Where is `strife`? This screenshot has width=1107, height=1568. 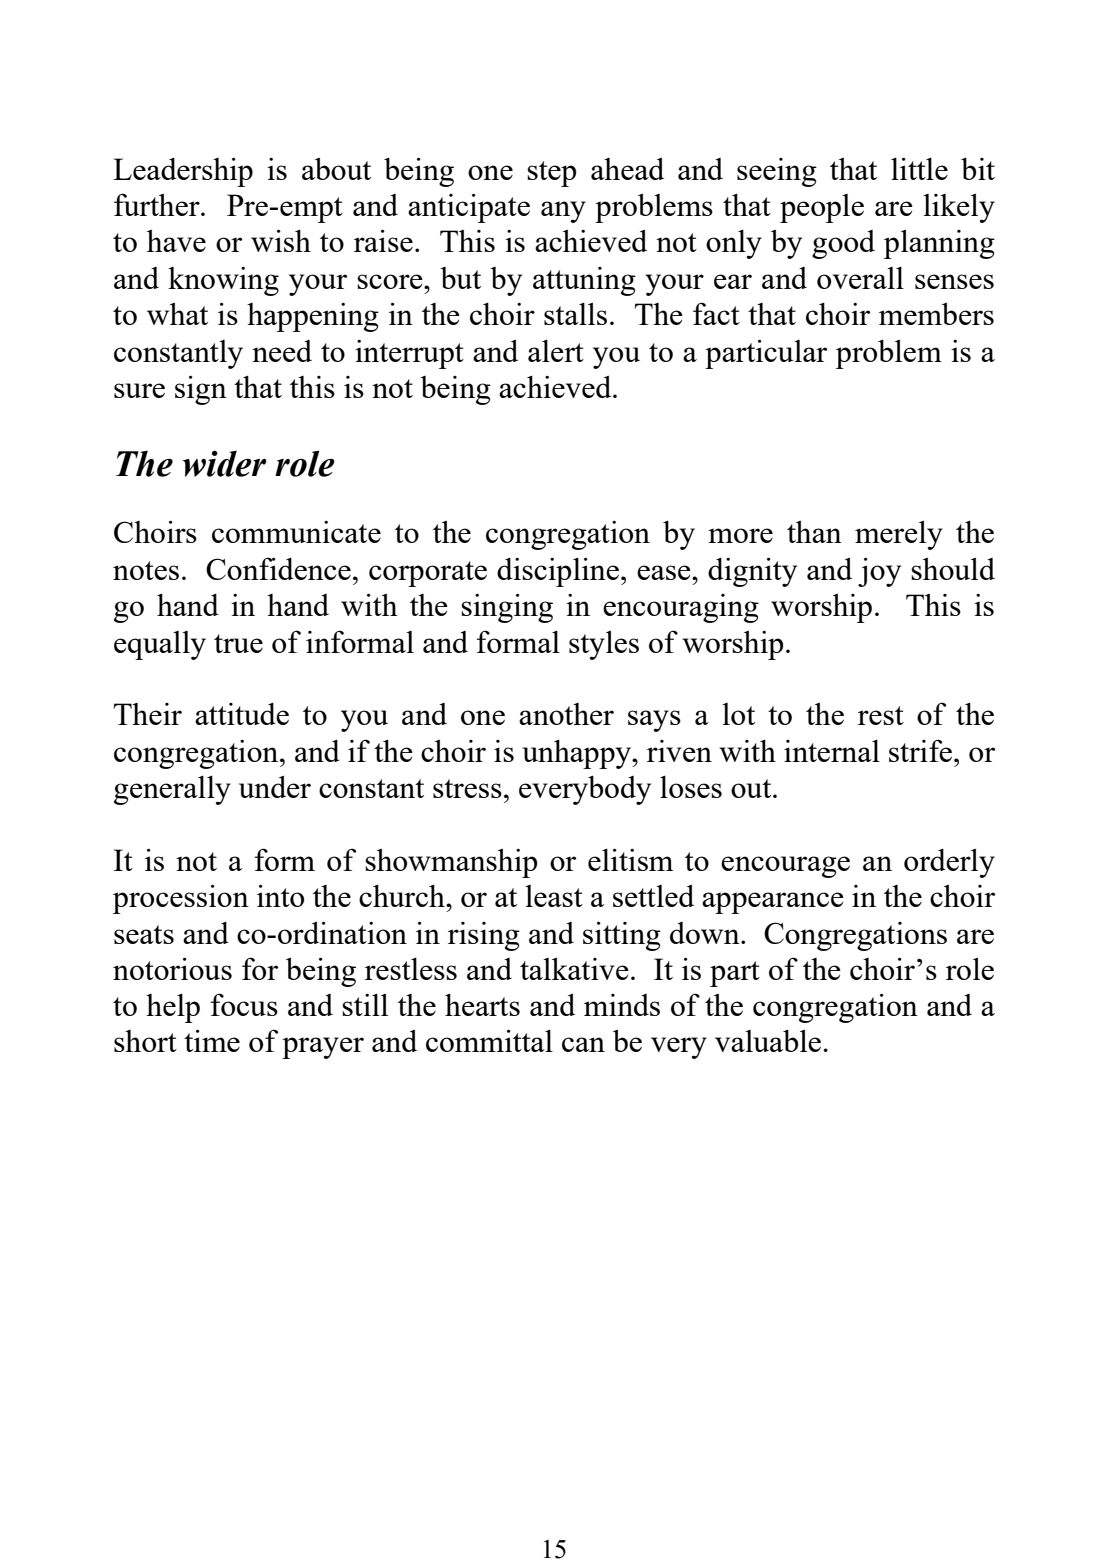 strife is located at coordinates (922, 750).
